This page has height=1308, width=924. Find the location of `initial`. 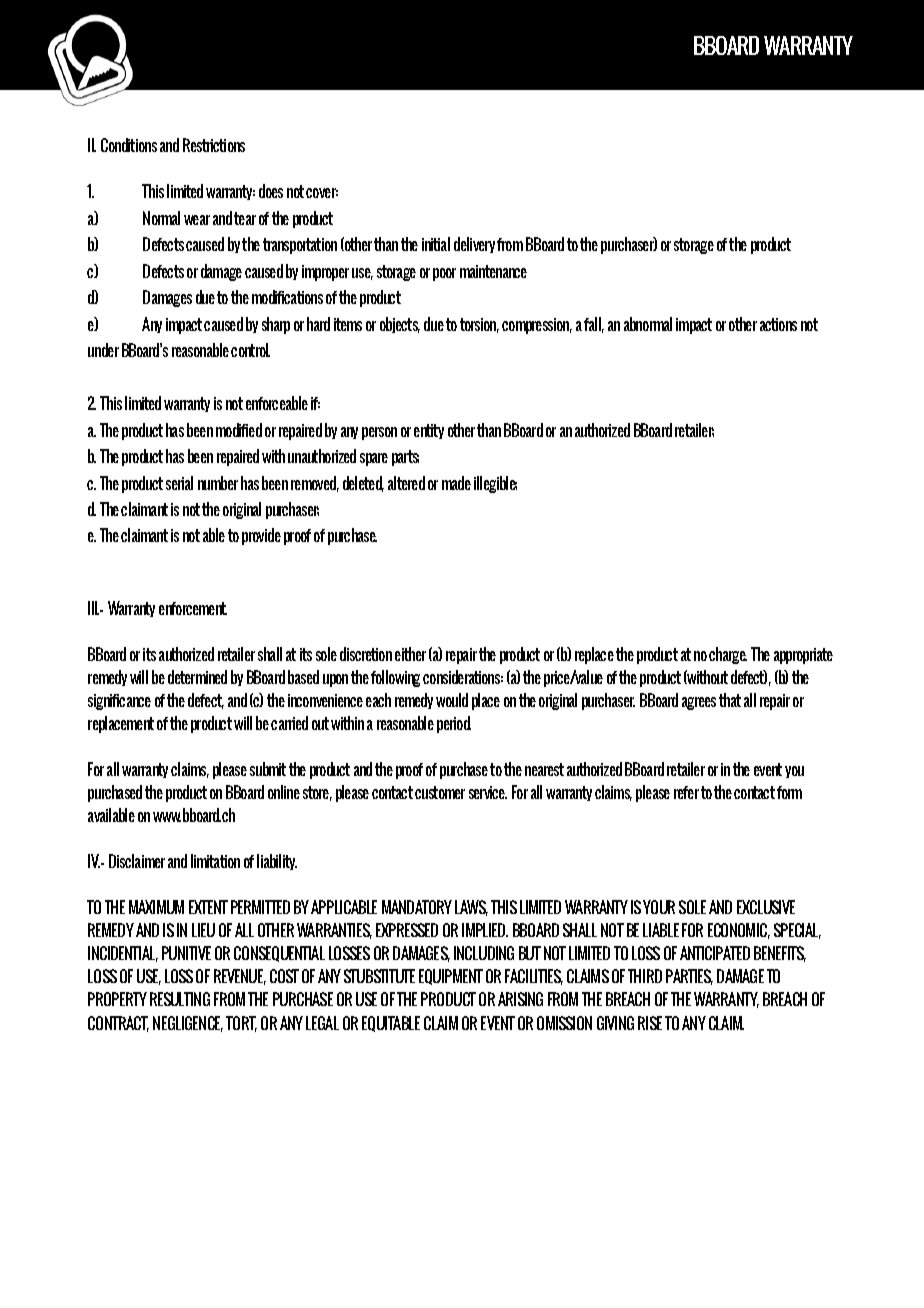

initial is located at coordinates (436, 244).
